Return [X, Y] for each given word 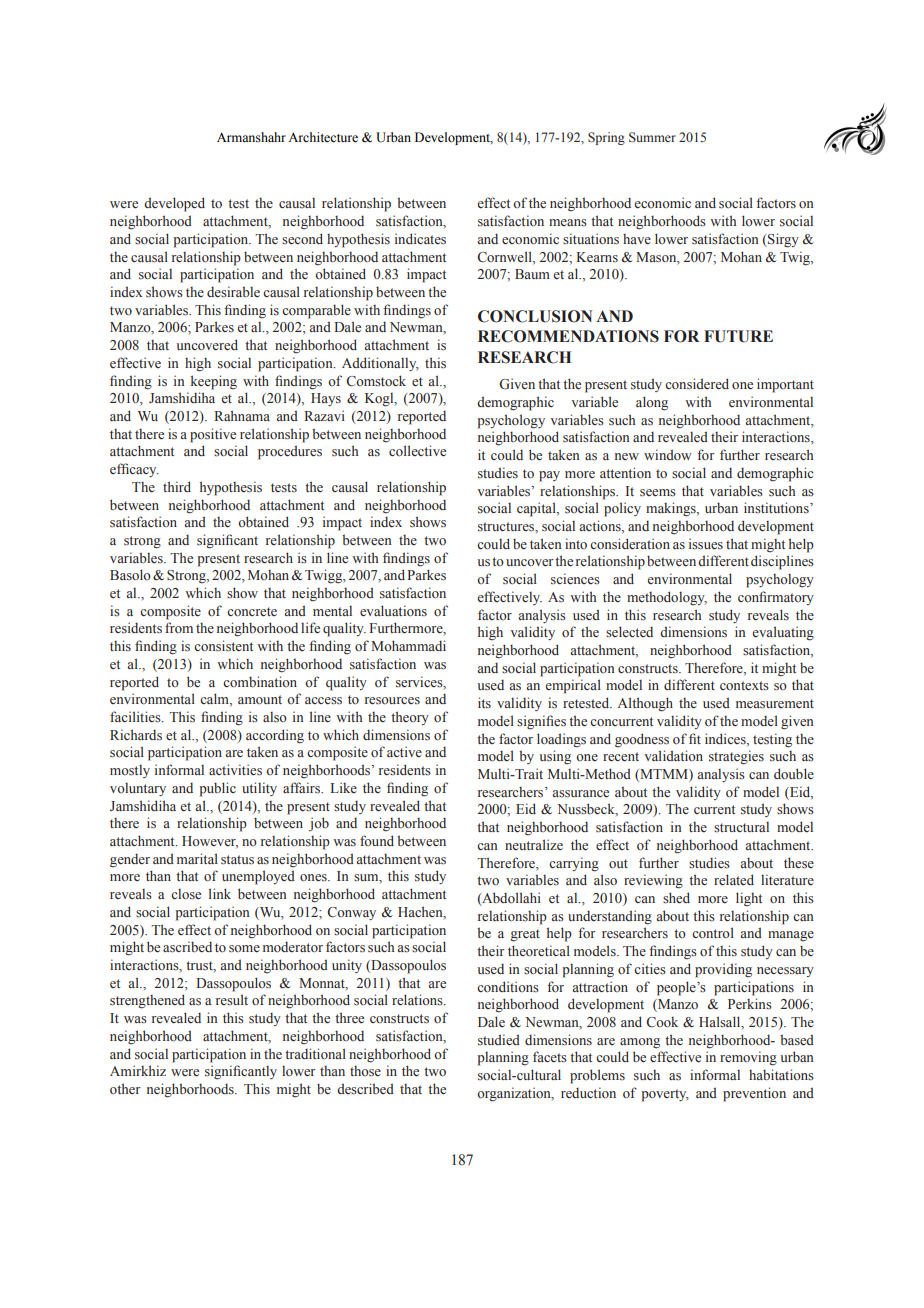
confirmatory [776, 598]
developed [174, 204]
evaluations [393, 611]
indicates [420, 239]
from [179, 627]
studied [499, 1040]
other [125, 1088]
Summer [652, 137]
